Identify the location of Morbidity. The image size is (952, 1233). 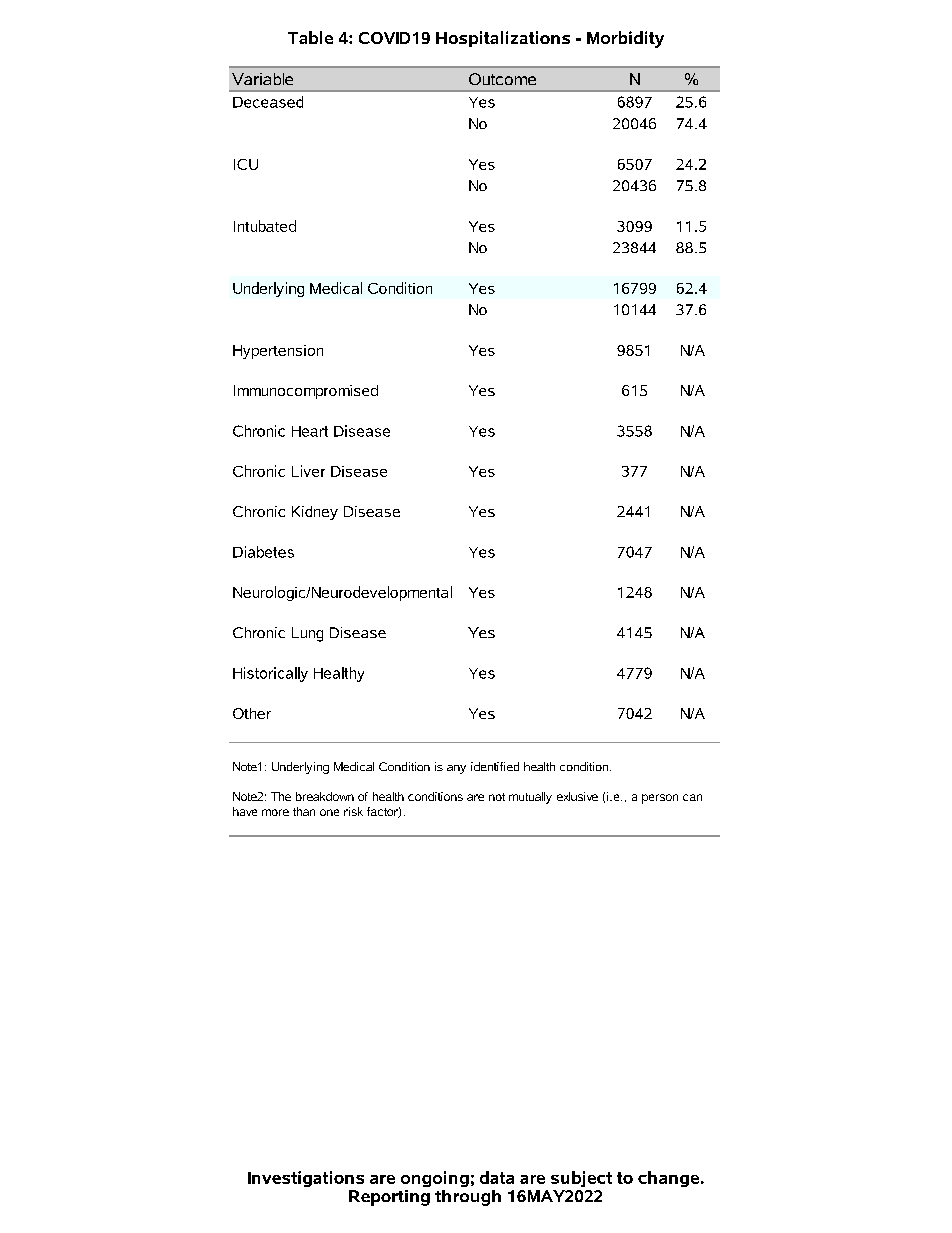
(625, 39).
